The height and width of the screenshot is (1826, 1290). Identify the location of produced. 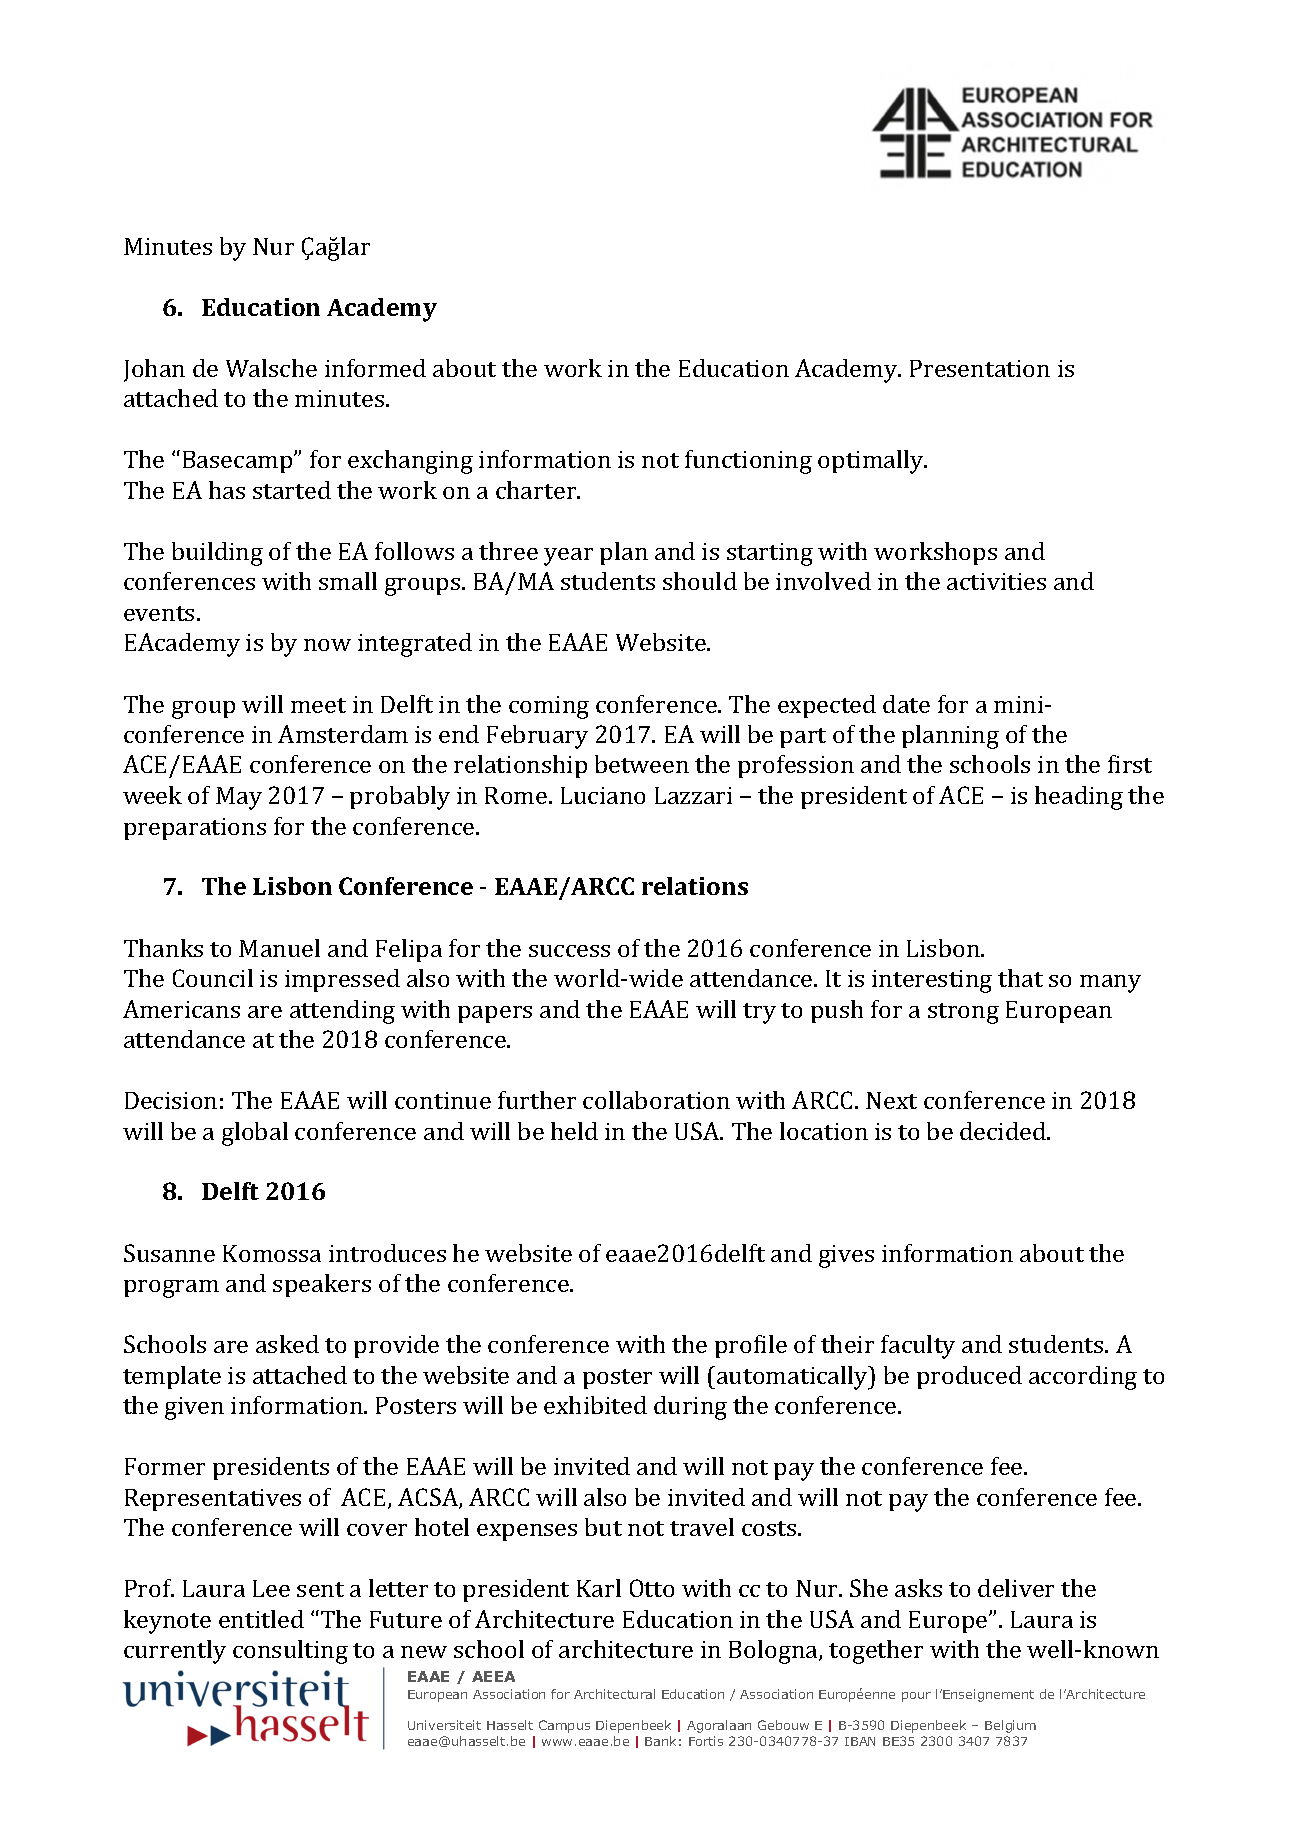
(969, 1377).
